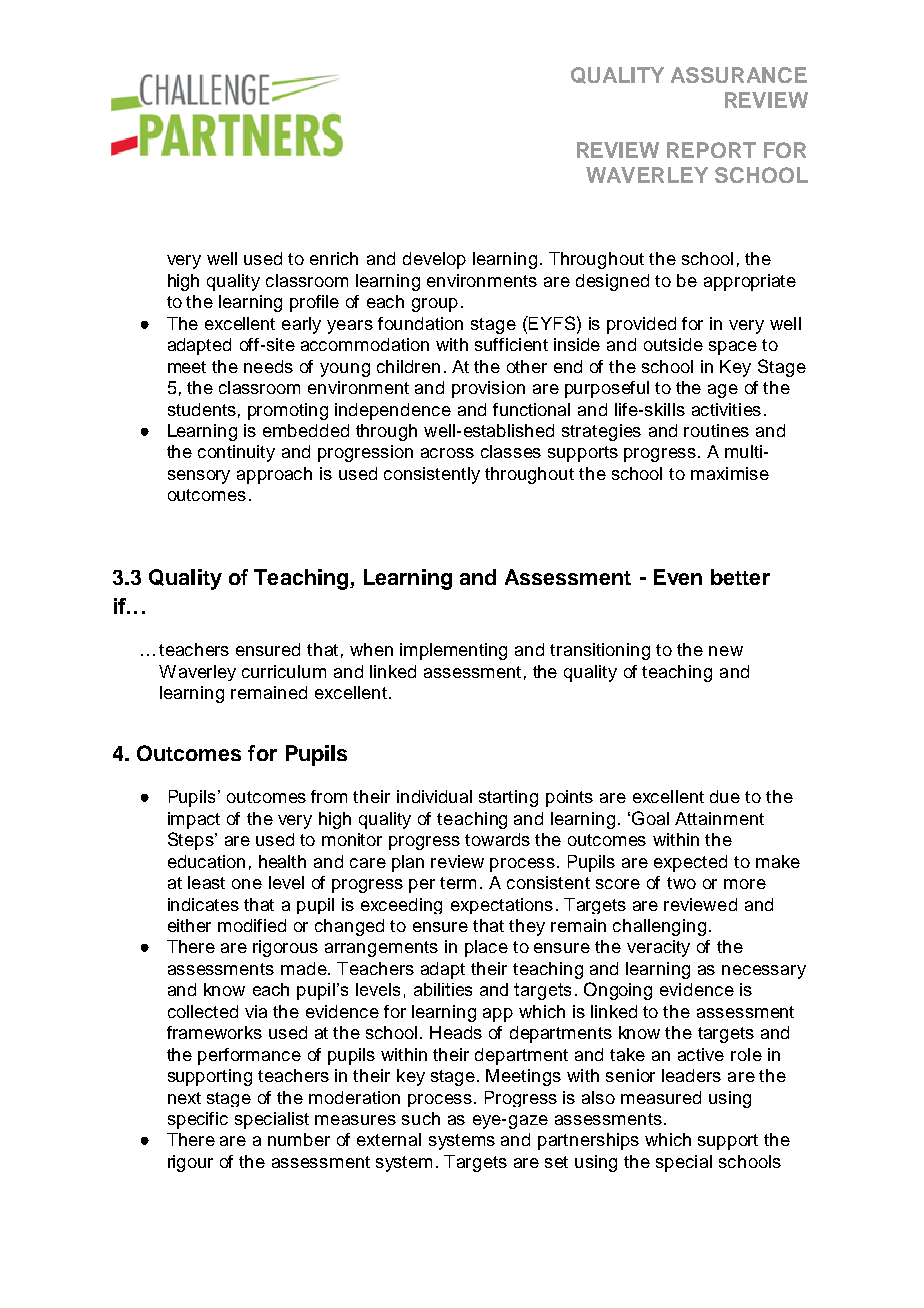  Describe the element at coordinates (194, 820) in the page. I see `impact` at that location.
